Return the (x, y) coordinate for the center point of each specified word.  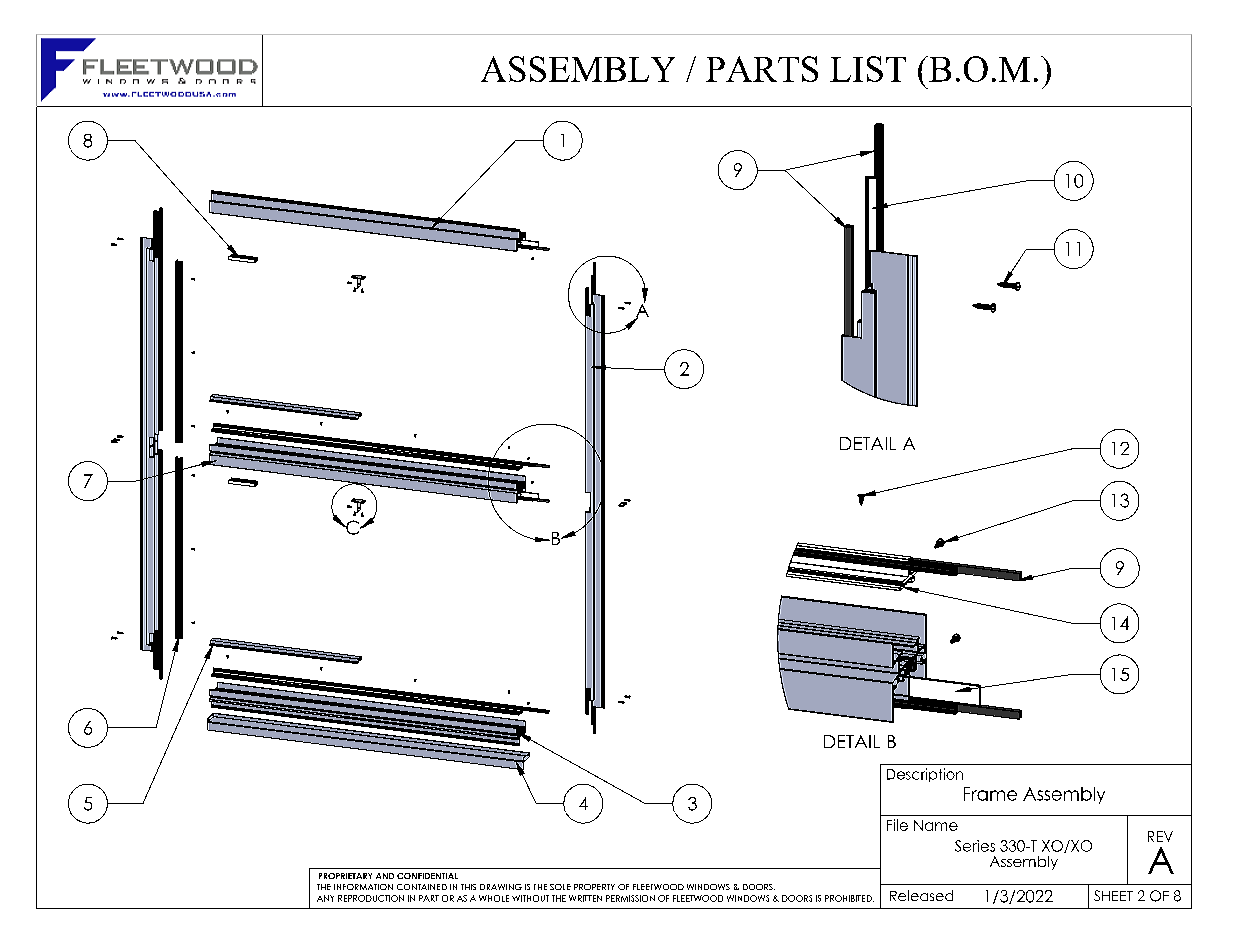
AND (385, 876)
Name (936, 825)
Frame (990, 794)
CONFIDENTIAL (427, 876)
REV (1160, 836)
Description (925, 775)
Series (975, 846)
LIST (868, 69)
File (897, 825)
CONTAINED (422, 887)
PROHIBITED (849, 898)
